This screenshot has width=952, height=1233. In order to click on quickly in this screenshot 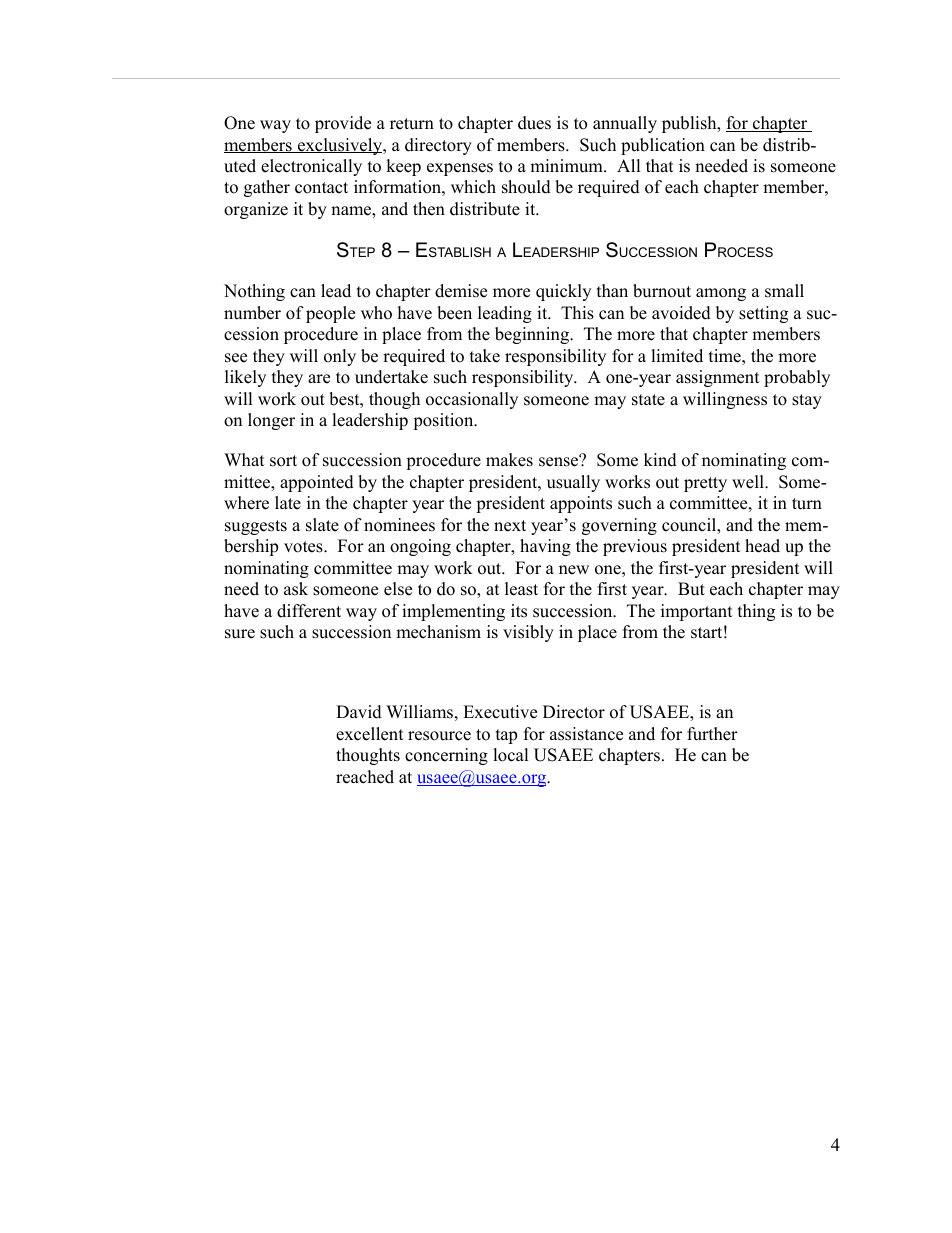, I will do `click(563, 292)`.
